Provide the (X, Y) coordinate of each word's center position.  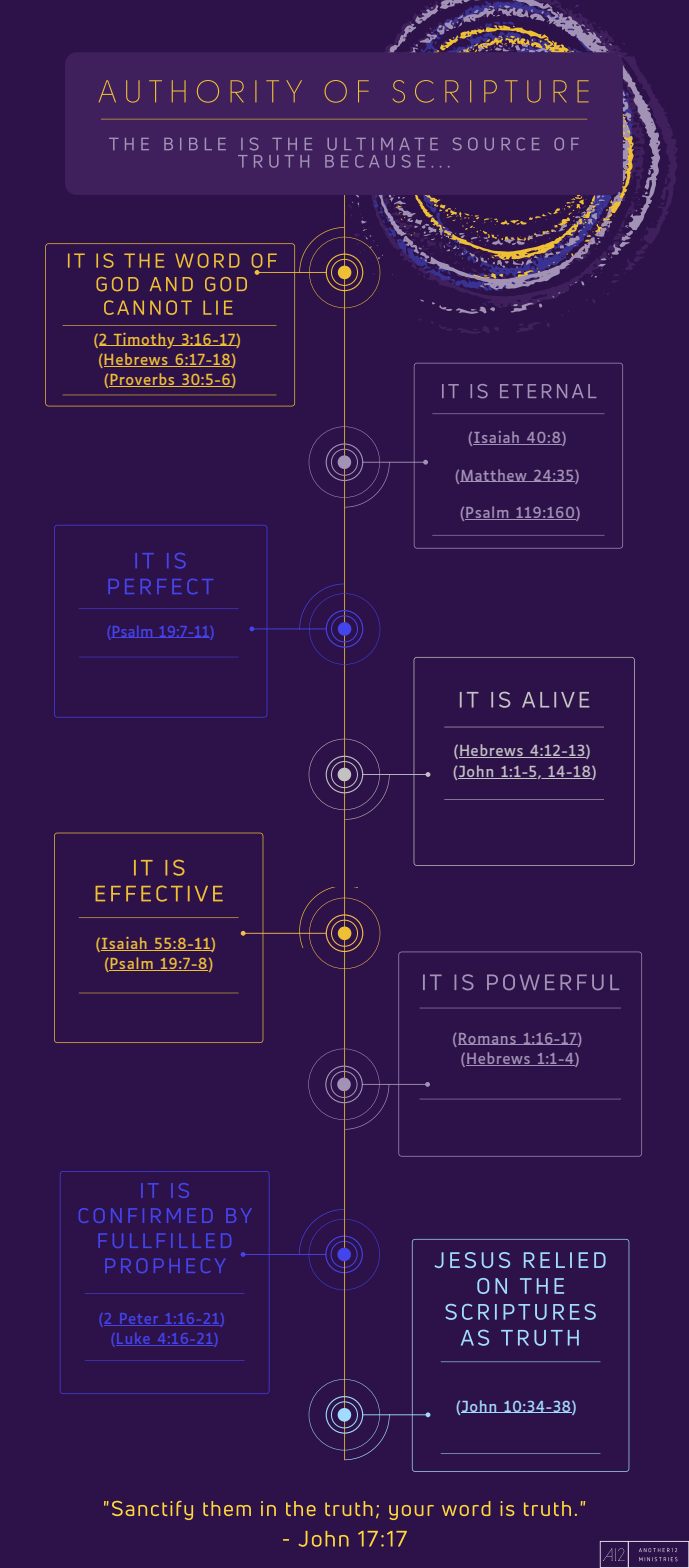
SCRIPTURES (520, 1312)
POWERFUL (553, 982)
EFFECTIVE (159, 893)
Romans (488, 1039)
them (227, 1508)
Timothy (144, 341)
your (411, 1512)
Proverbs (143, 380)
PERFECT (160, 586)
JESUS (472, 1260)
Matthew (494, 475)
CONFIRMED (146, 1215)
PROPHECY (165, 1265)
